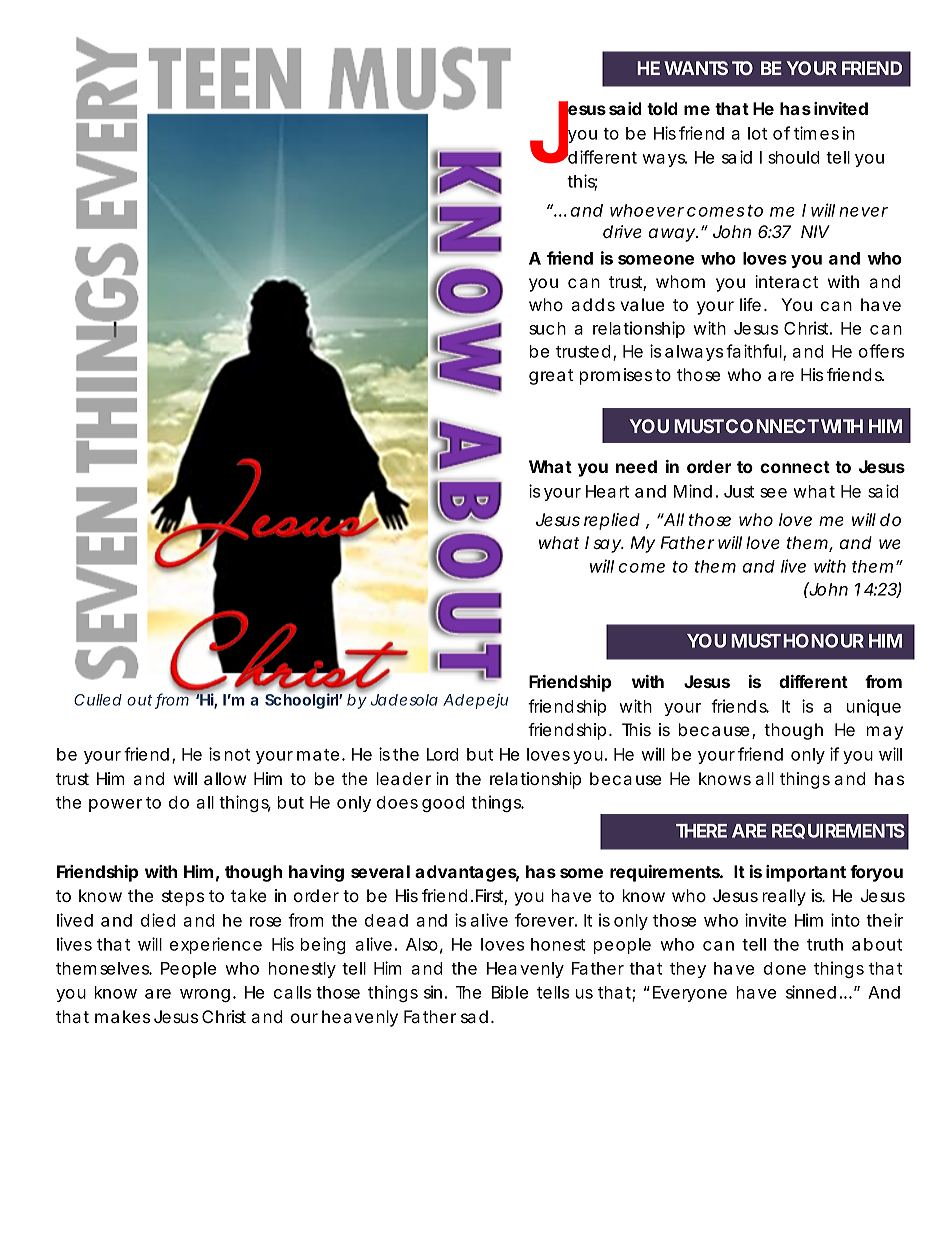 The width and height of the image is (952, 1233). Describe the element at coordinates (662, 108) in the image. I see `told` at that location.
